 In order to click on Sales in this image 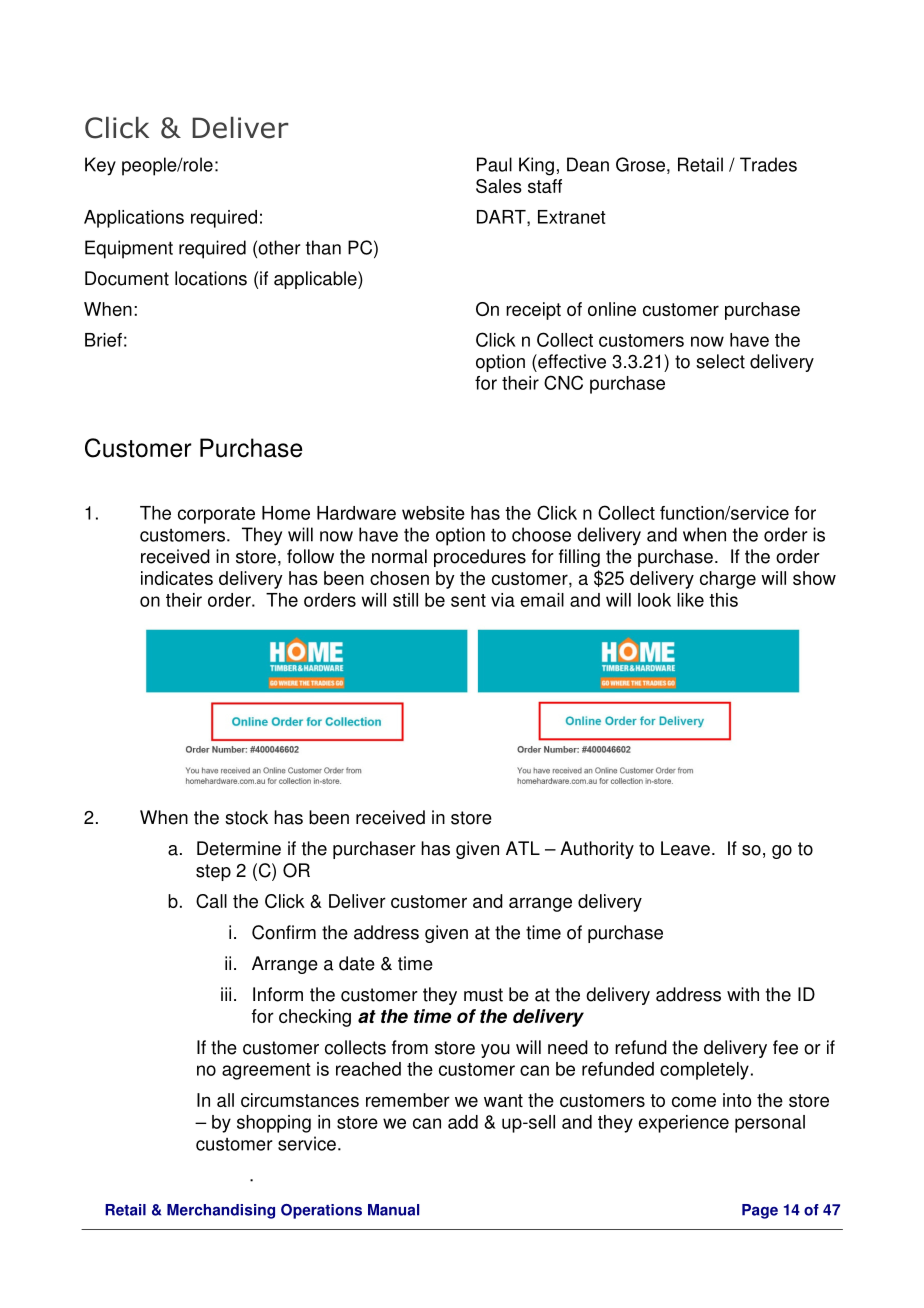, I will do `click(499, 186)`.
